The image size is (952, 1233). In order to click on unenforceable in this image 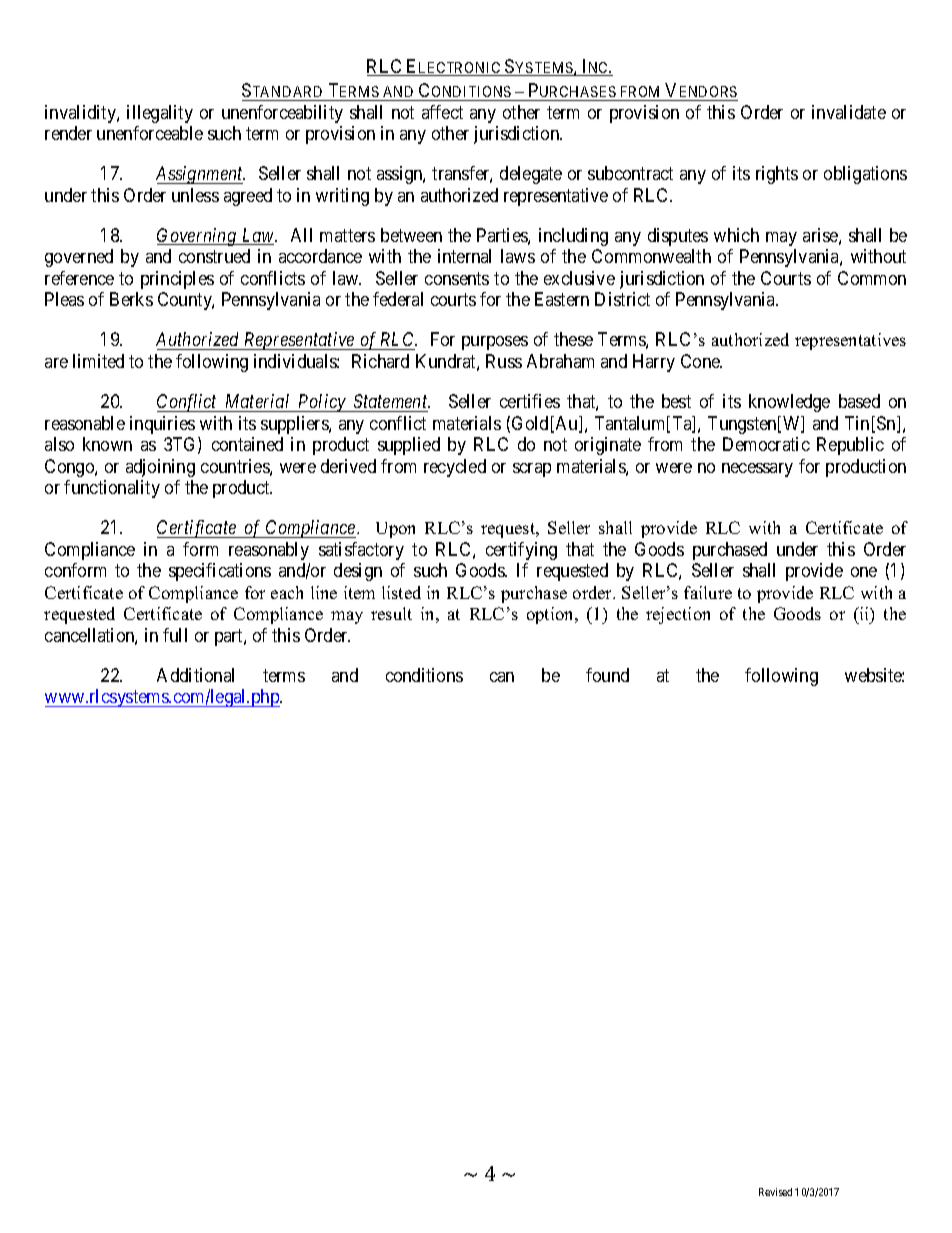, I will do `click(150, 133)`.
